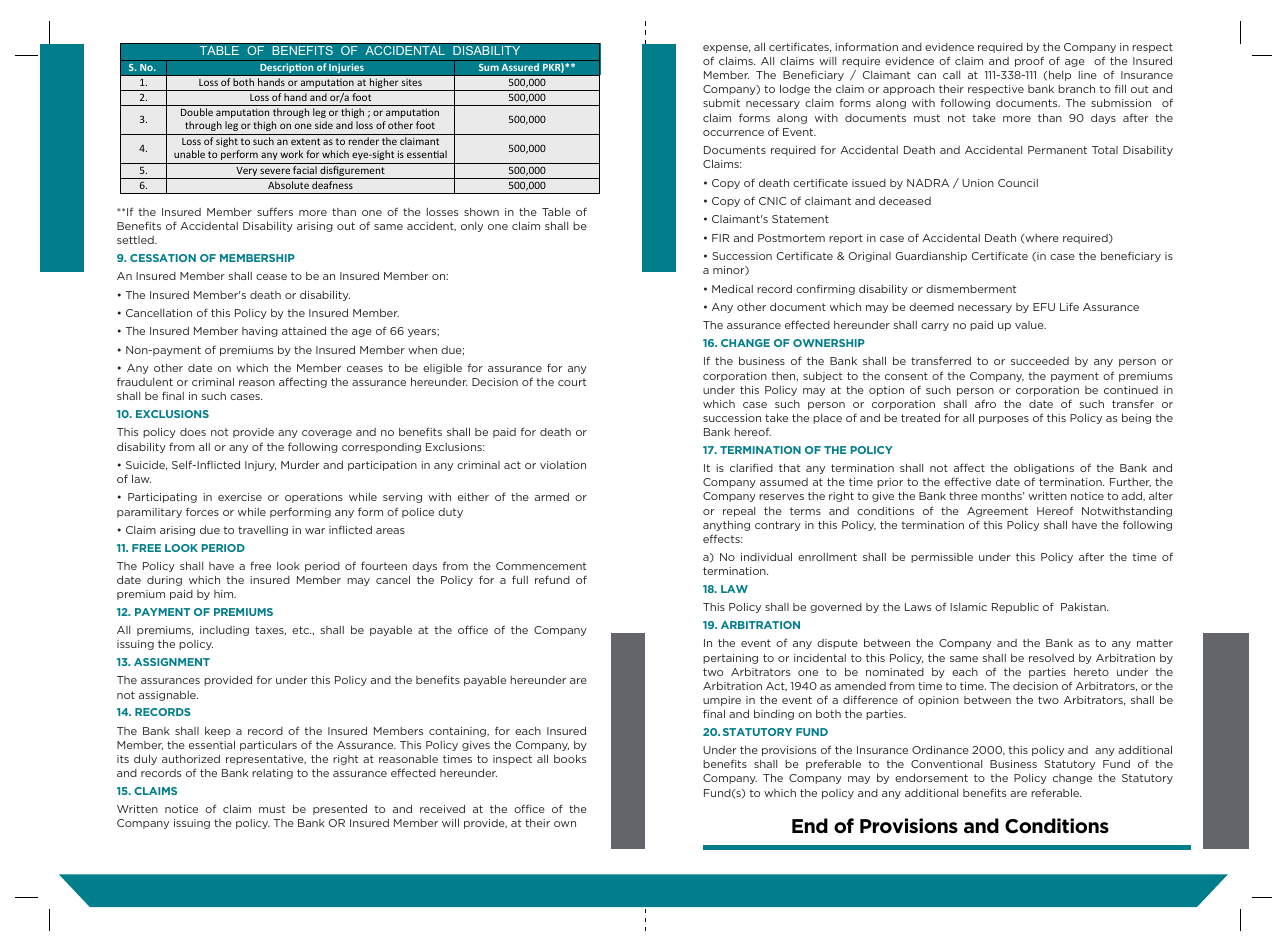  Describe the element at coordinates (563, 465) in the document. I see `violation` at that location.
